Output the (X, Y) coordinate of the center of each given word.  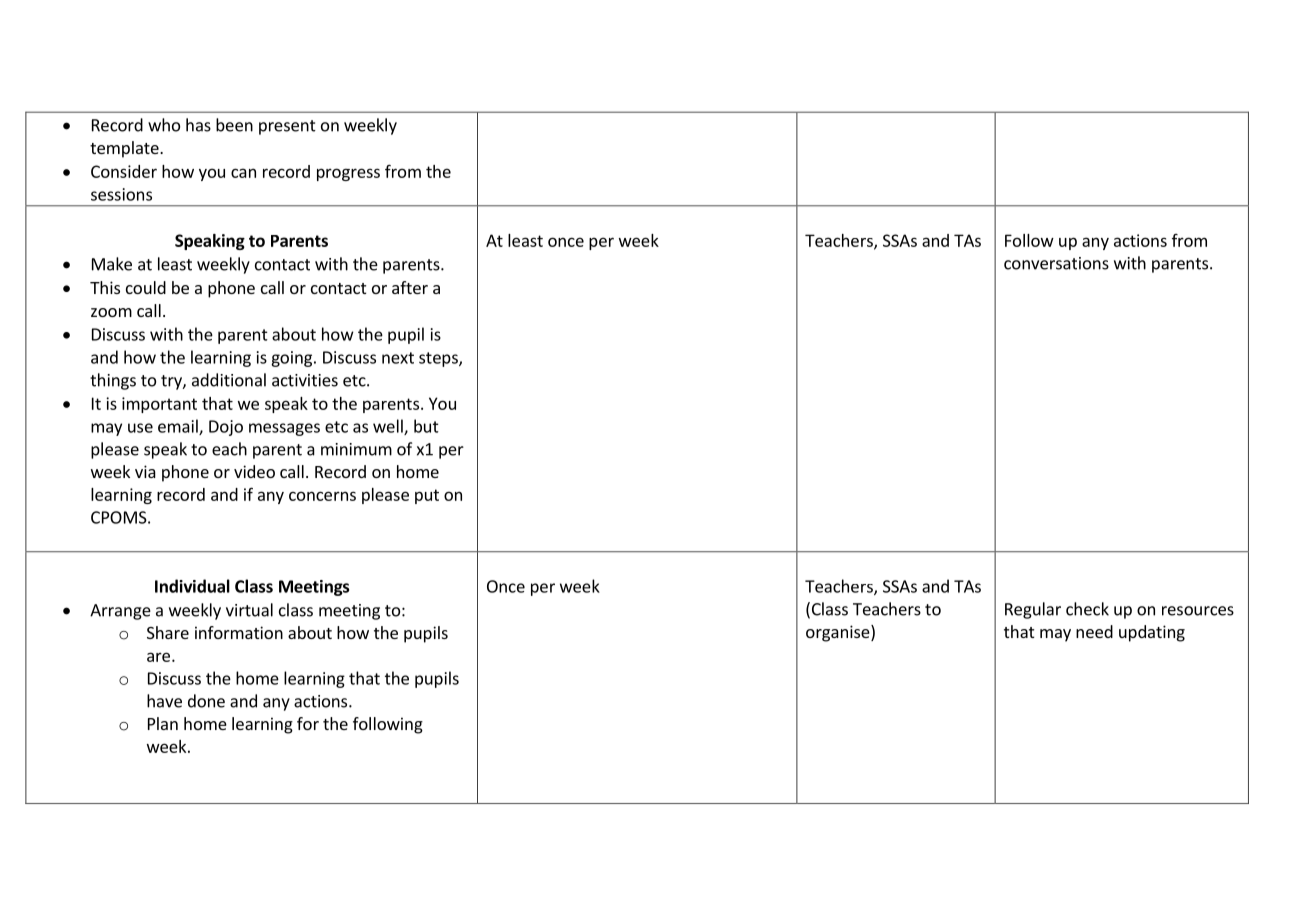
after (410, 287)
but (426, 426)
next (398, 358)
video (254, 471)
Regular (1033, 610)
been (234, 125)
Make (112, 264)
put (427, 496)
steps (439, 359)
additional (229, 380)
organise (839, 633)
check (1087, 609)
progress (348, 174)
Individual (192, 586)
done (206, 701)
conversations (1056, 263)
